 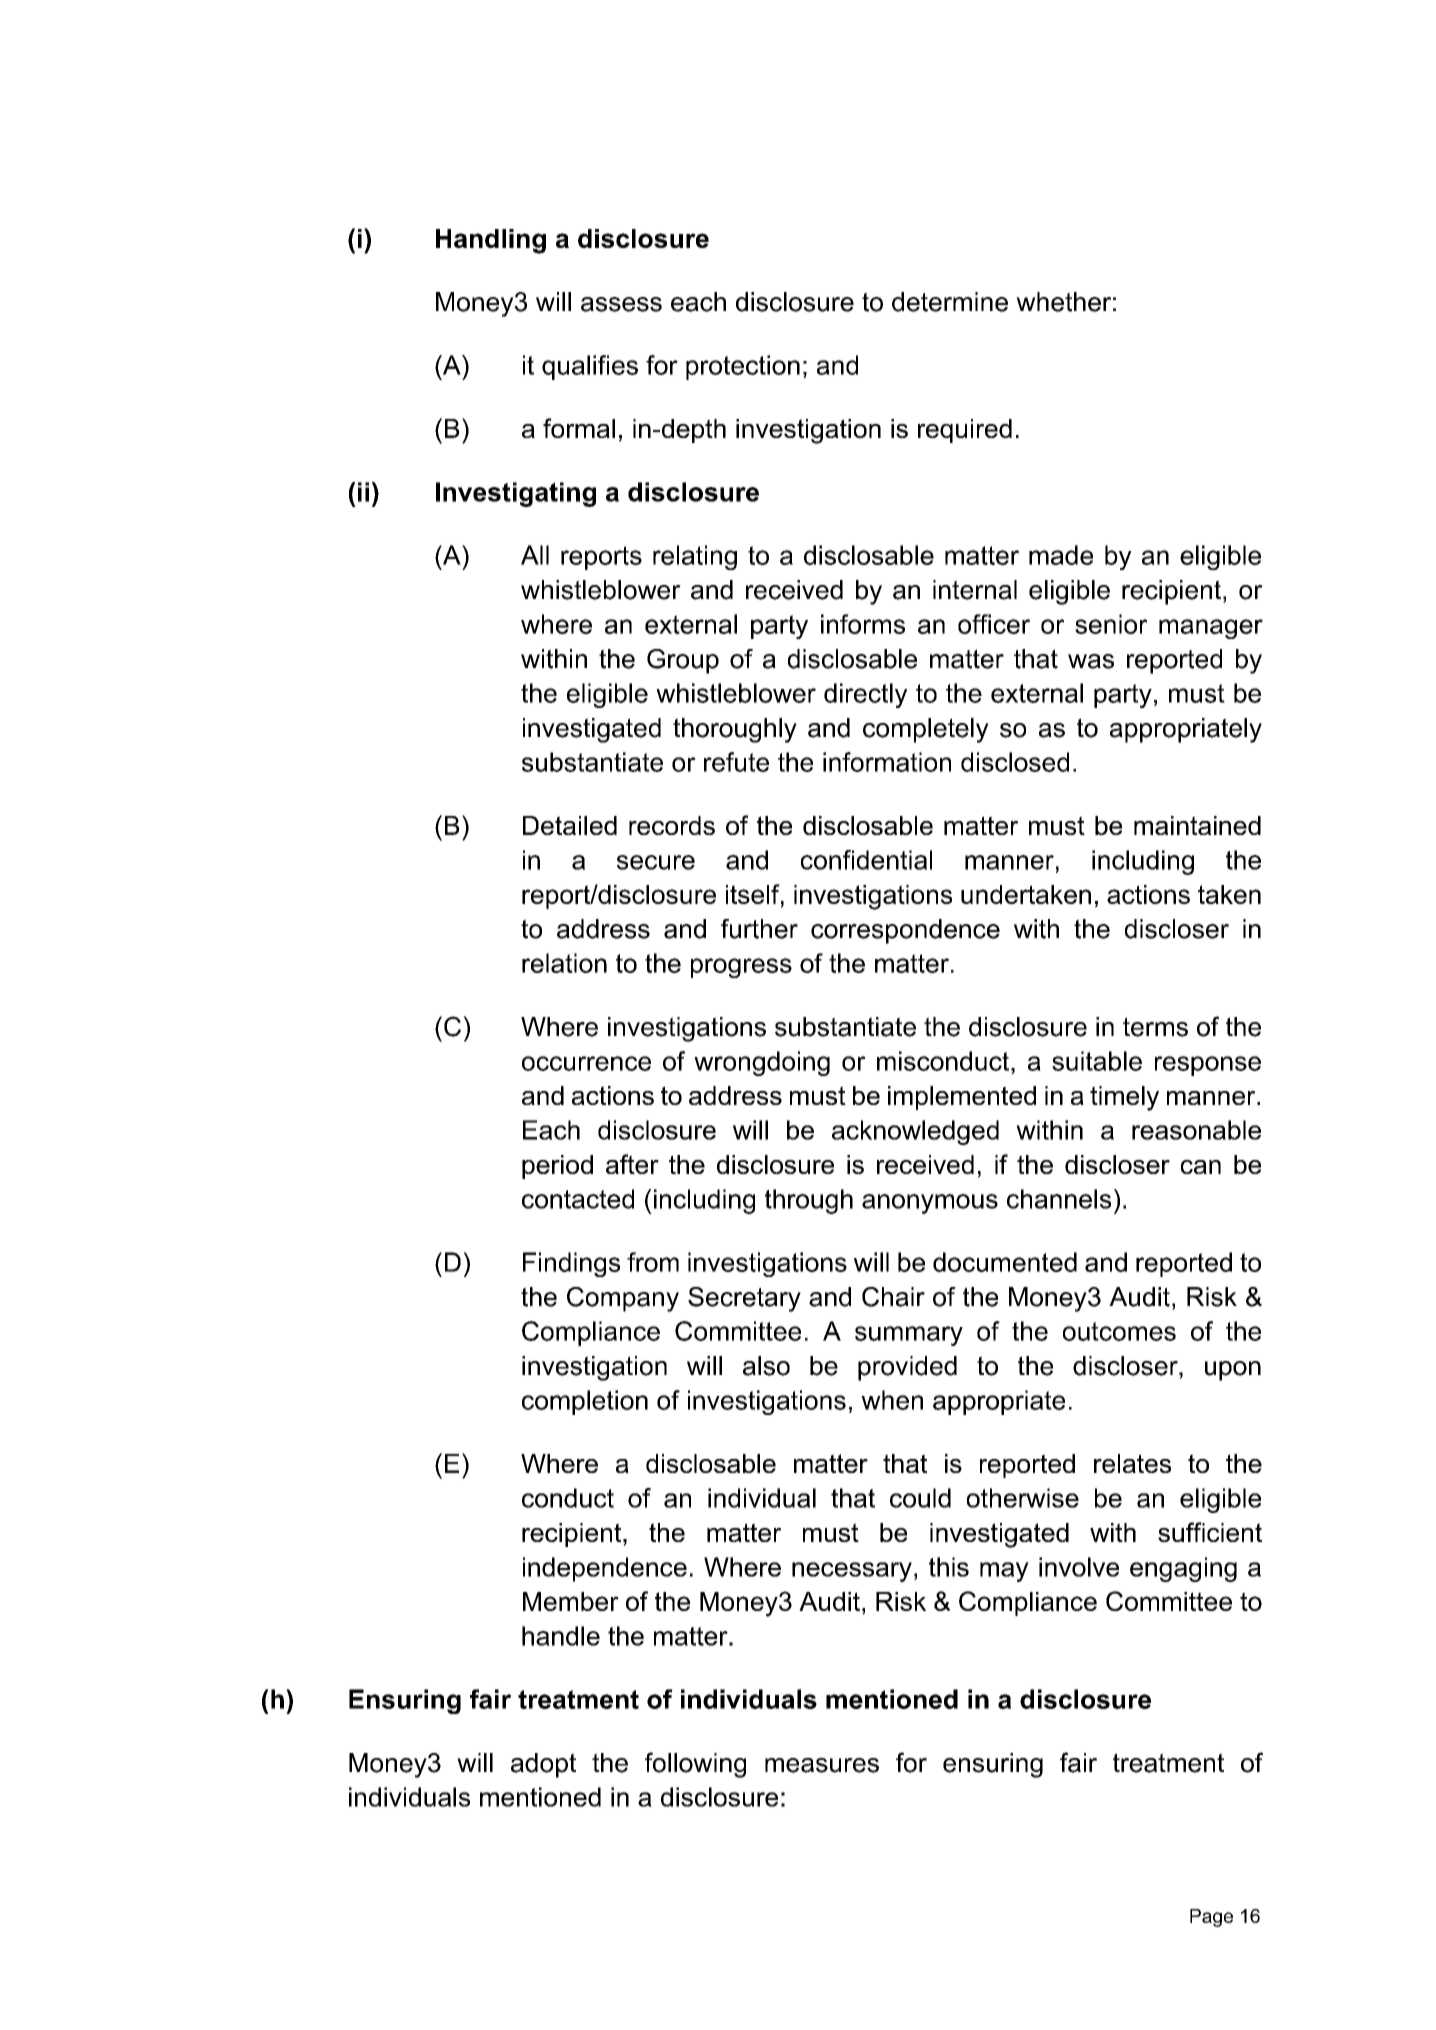 I want to click on Page, so click(x=1211, y=1918).
